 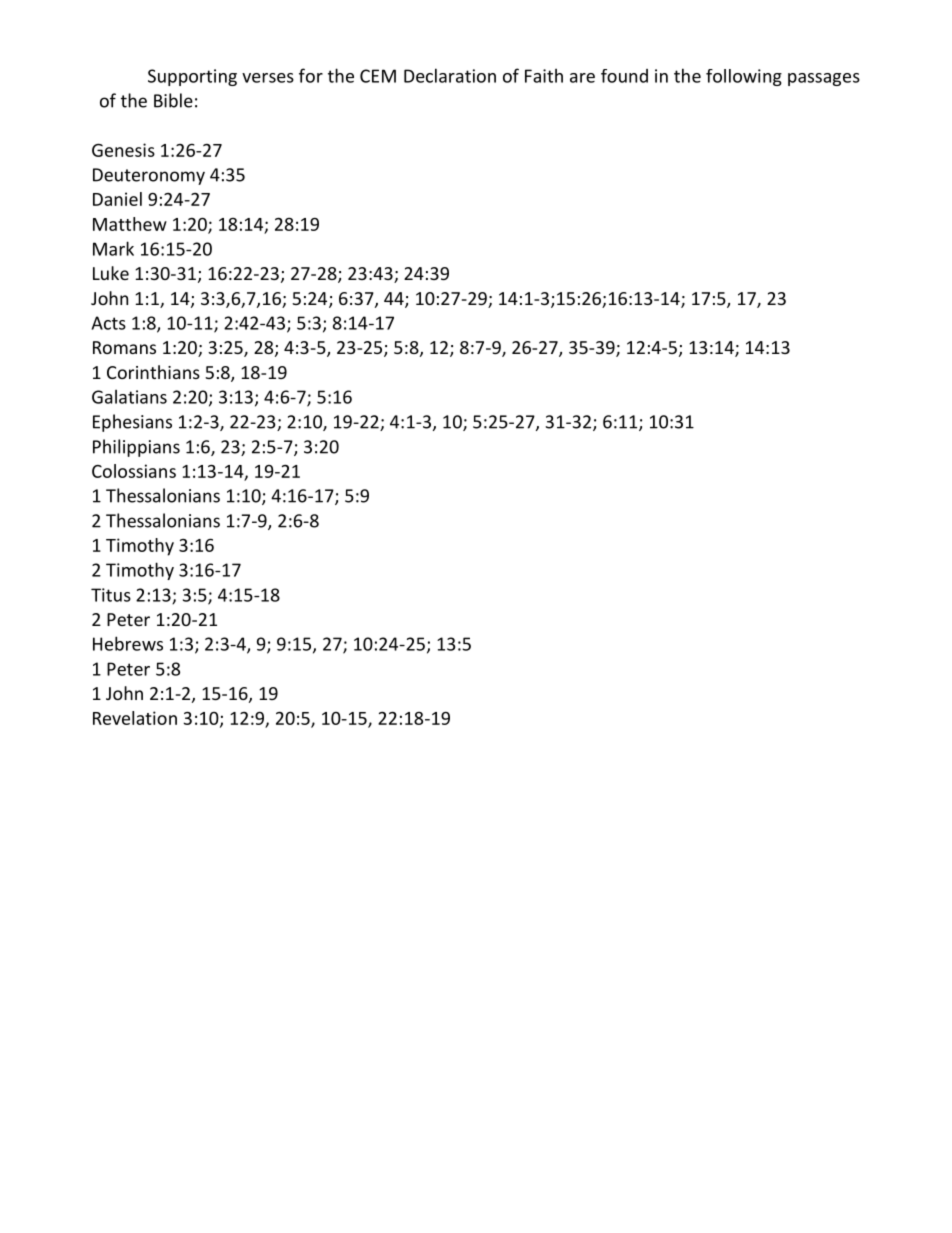 What do you see at coordinates (173, 100) in the screenshot?
I see `Bible` at bounding box center [173, 100].
